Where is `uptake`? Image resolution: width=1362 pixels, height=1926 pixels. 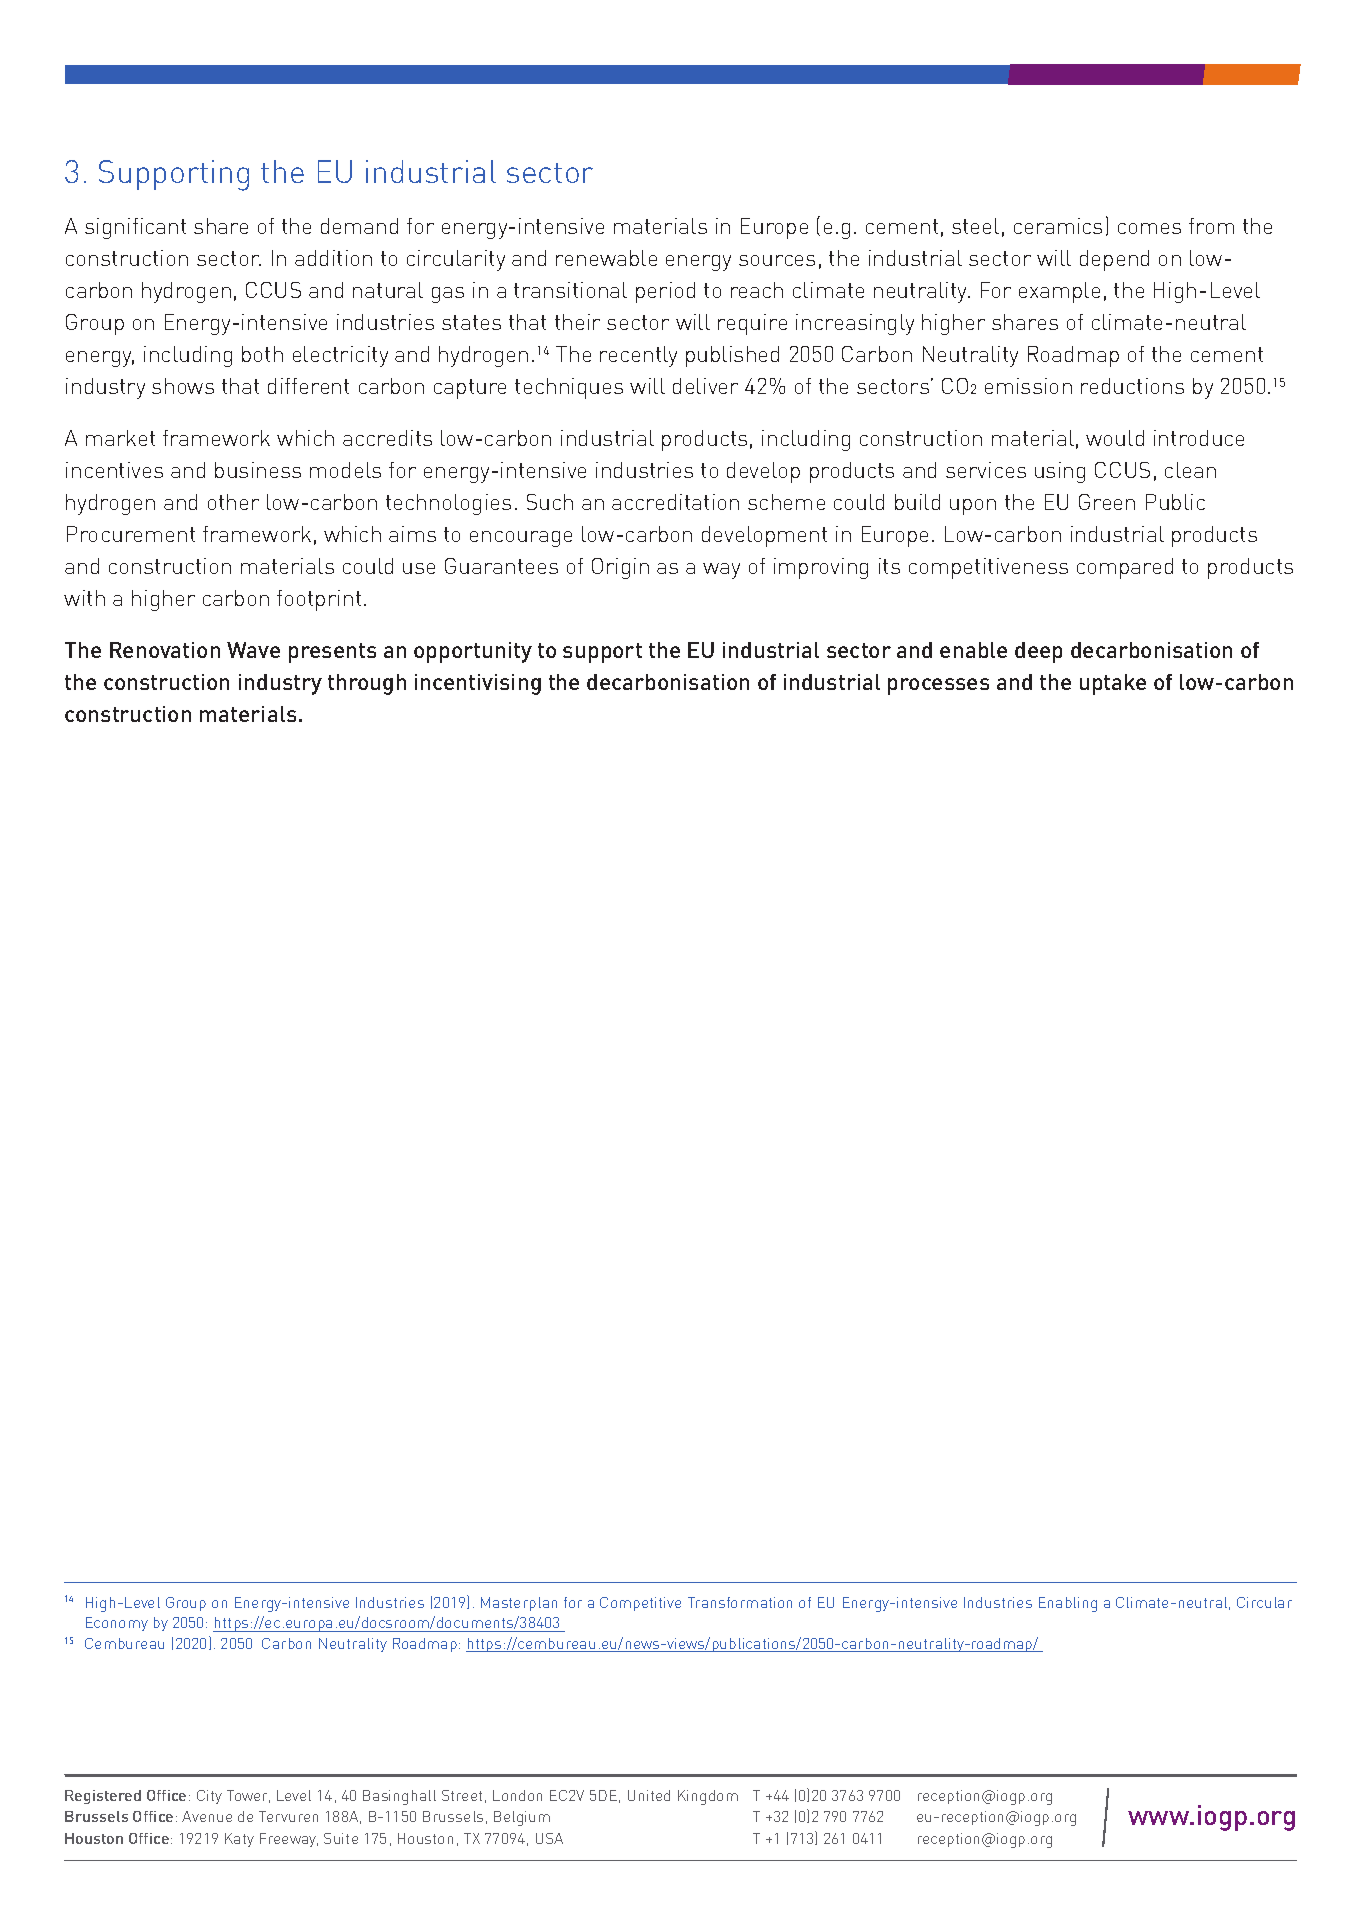 uptake is located at coordinates (1113, 684).
